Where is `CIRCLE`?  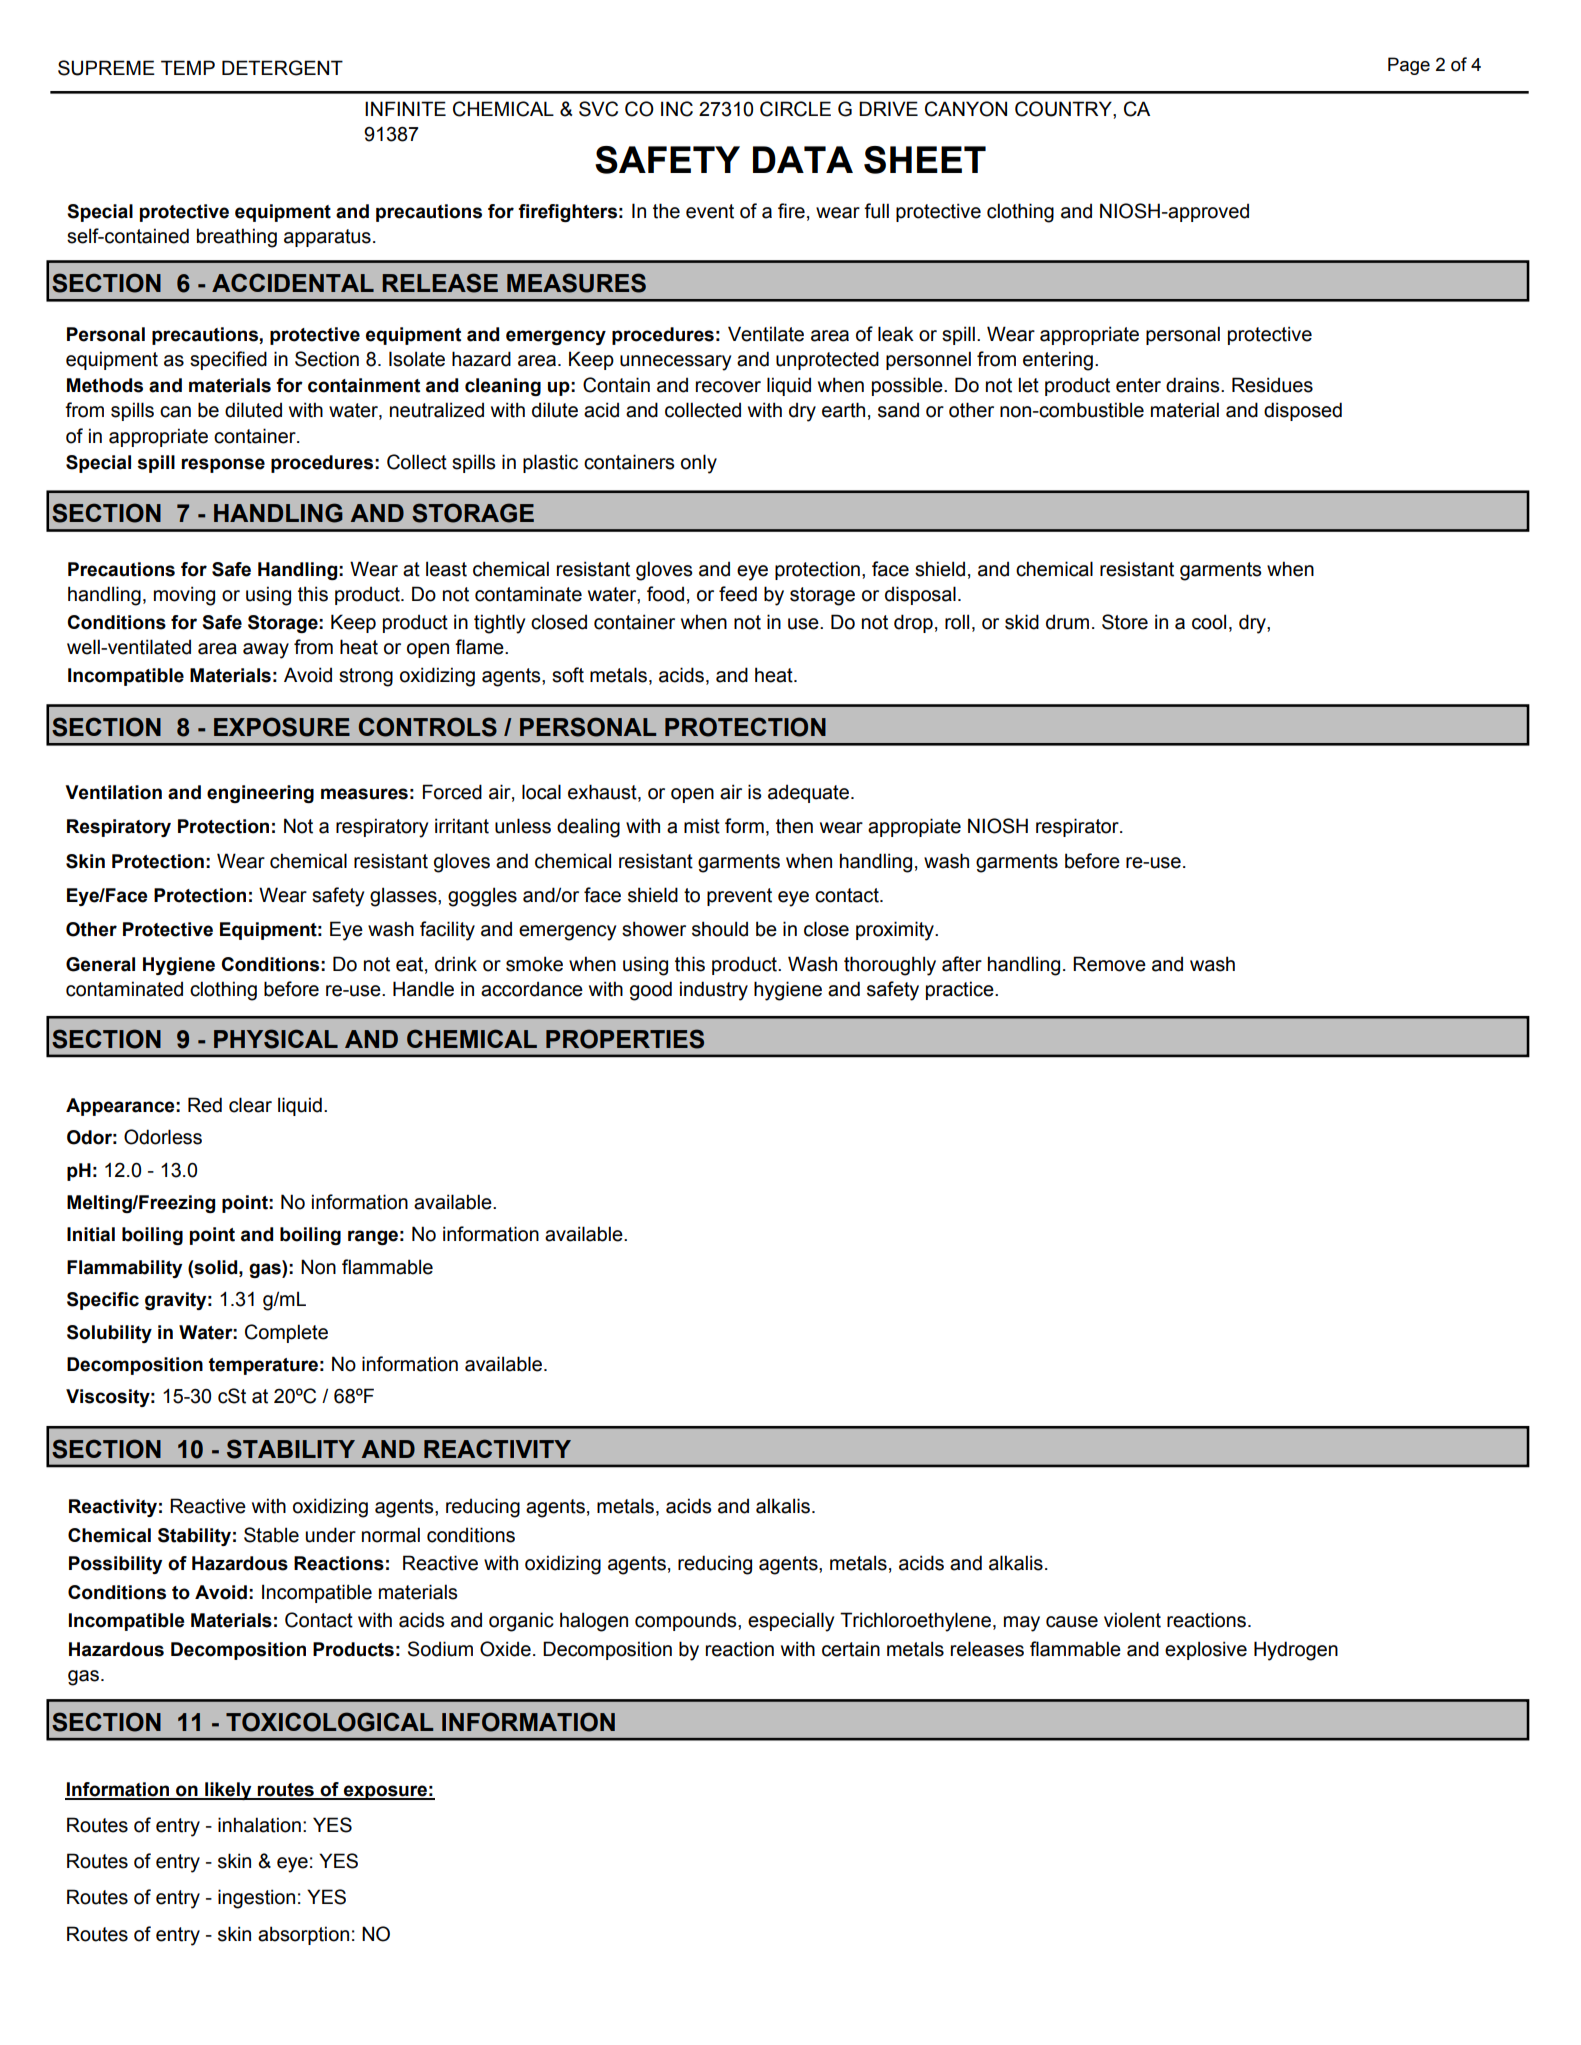 CIRCLE is located at coordinates (795, 109).
